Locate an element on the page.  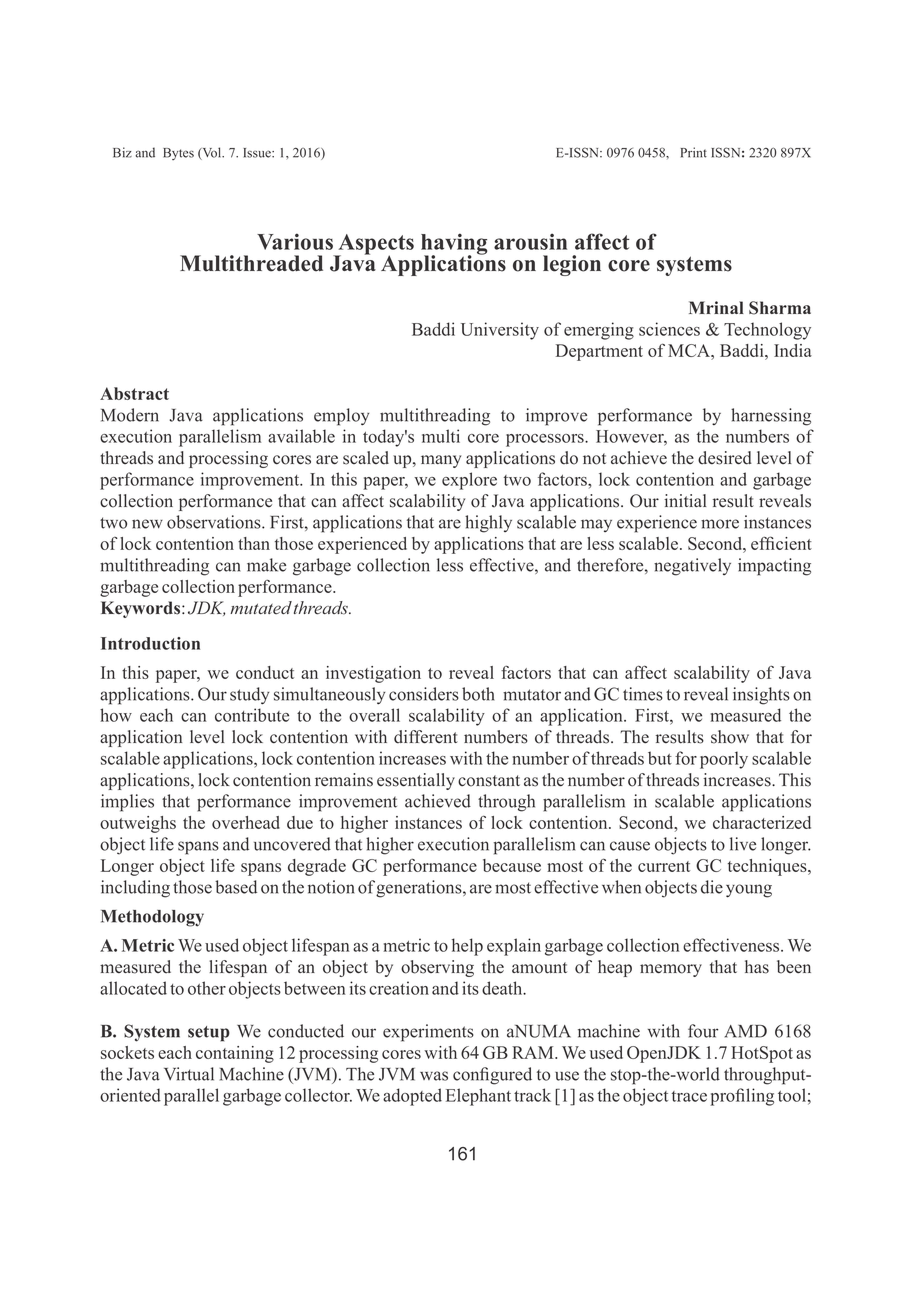
Bytes is located at coordinates (178, 154).
